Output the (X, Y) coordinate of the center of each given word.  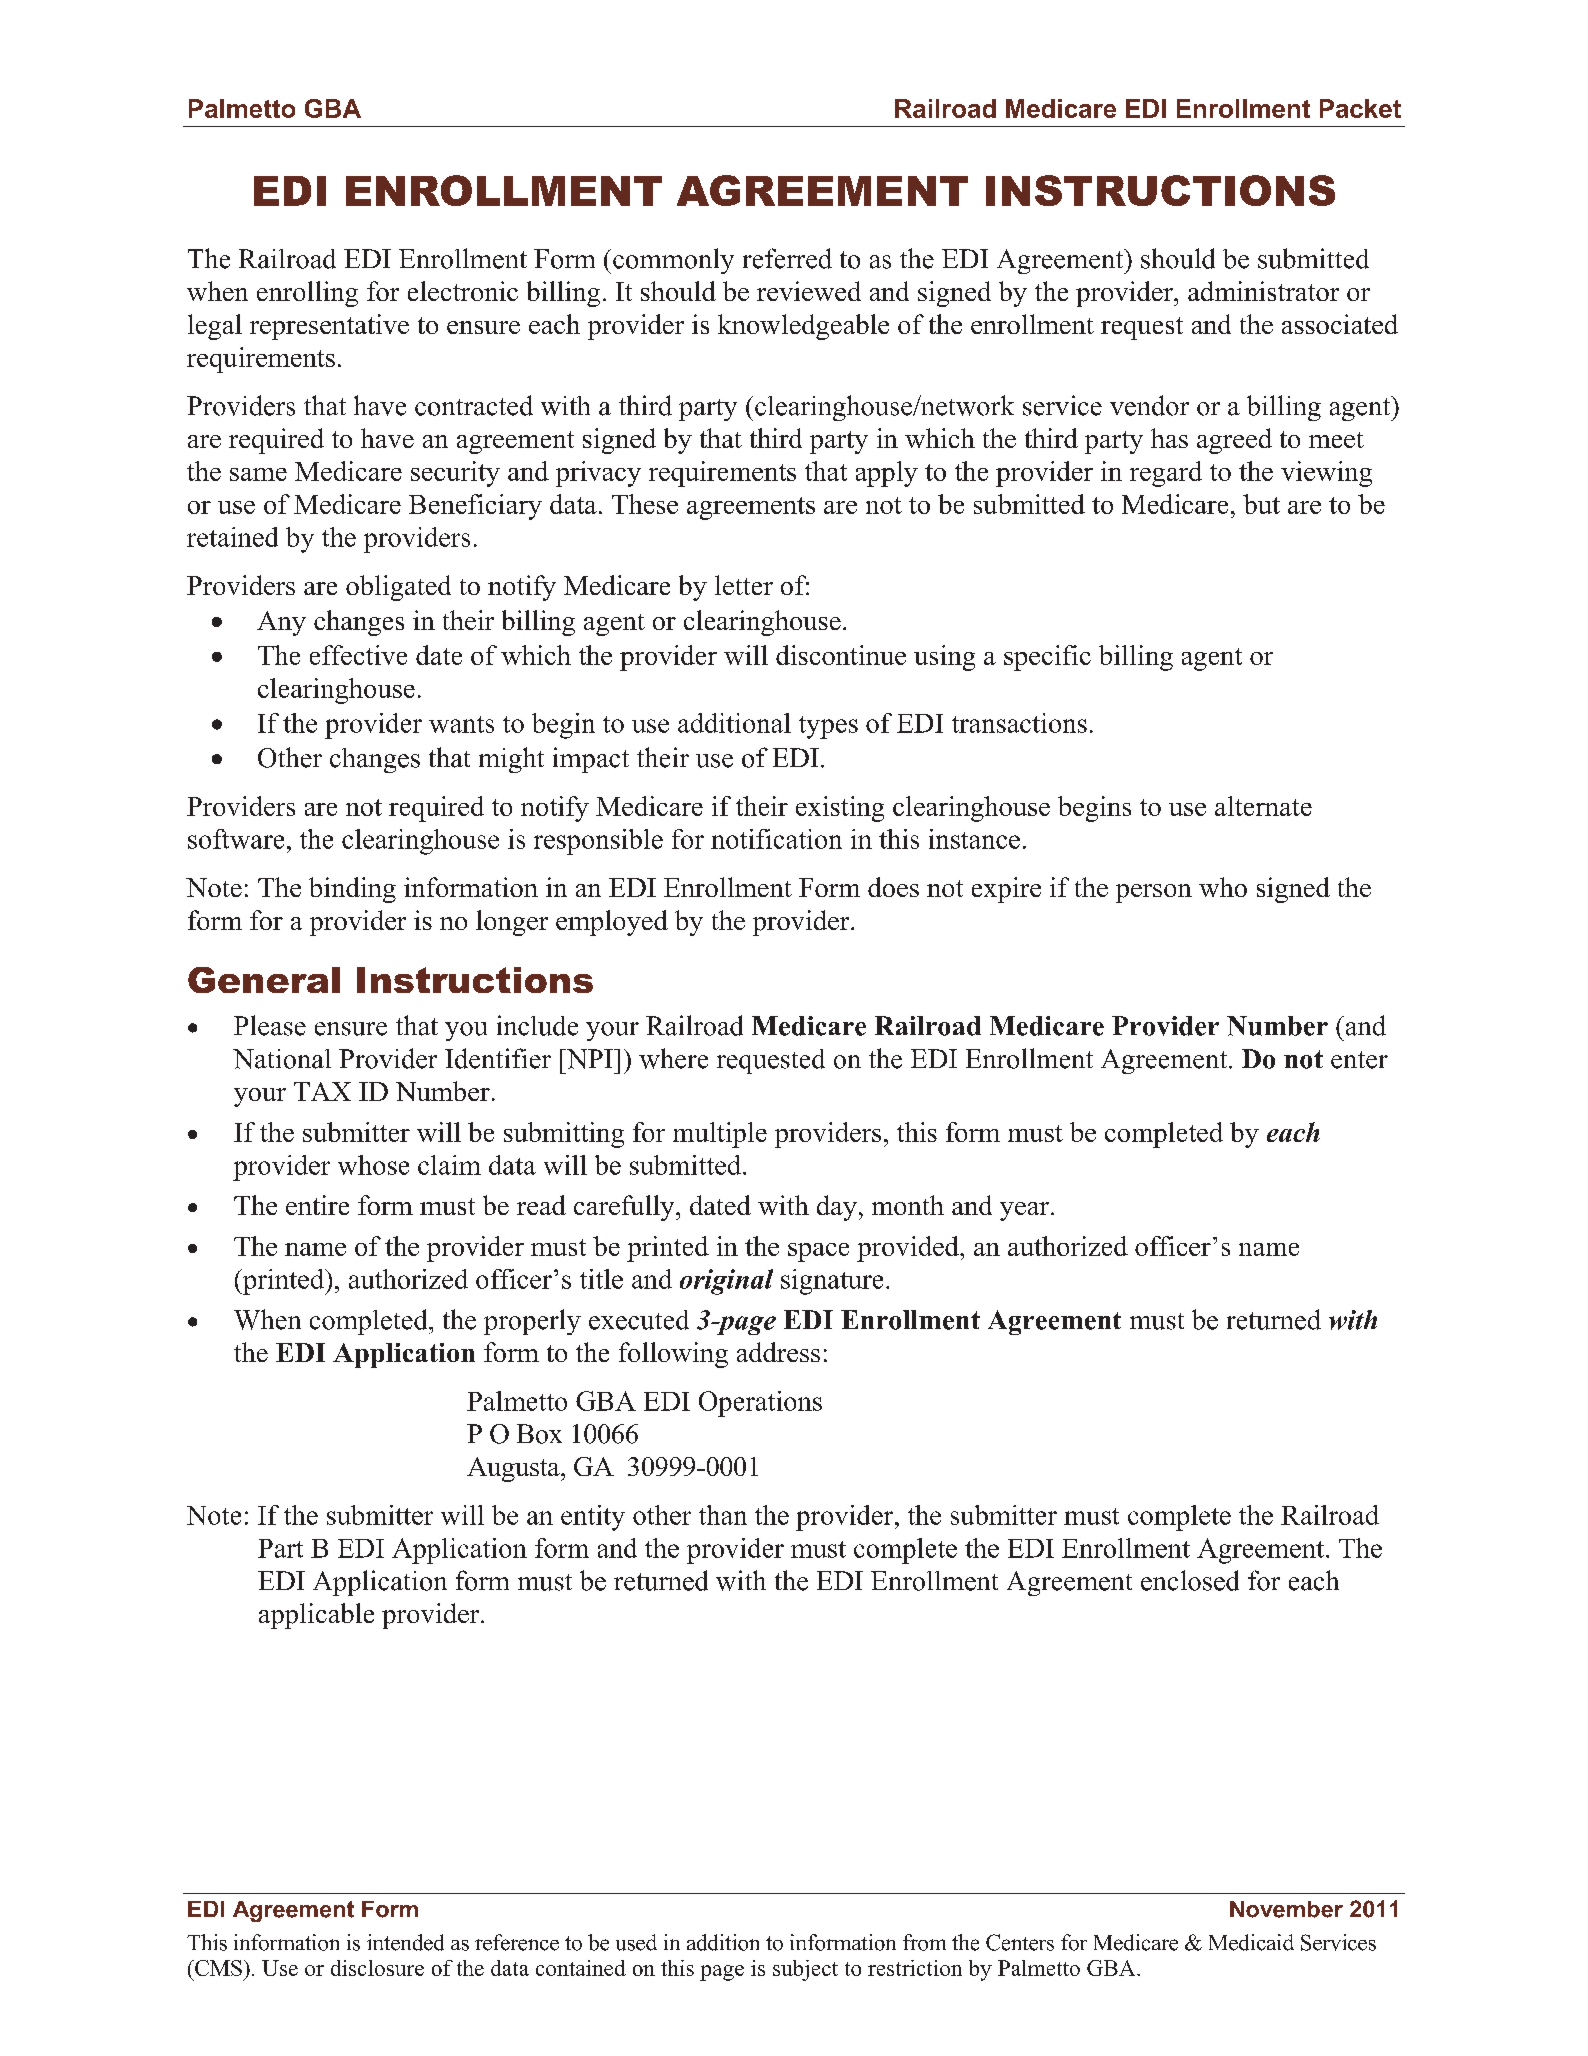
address (778, 1352)
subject (805, 1970)
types (828, 727)
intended (405, 1942)
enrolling (307, 294)
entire (317, 1205)
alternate (1263, 806)
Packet (1360, 108)
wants (461, 724)
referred (787, 258)
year (1024, 1211)
